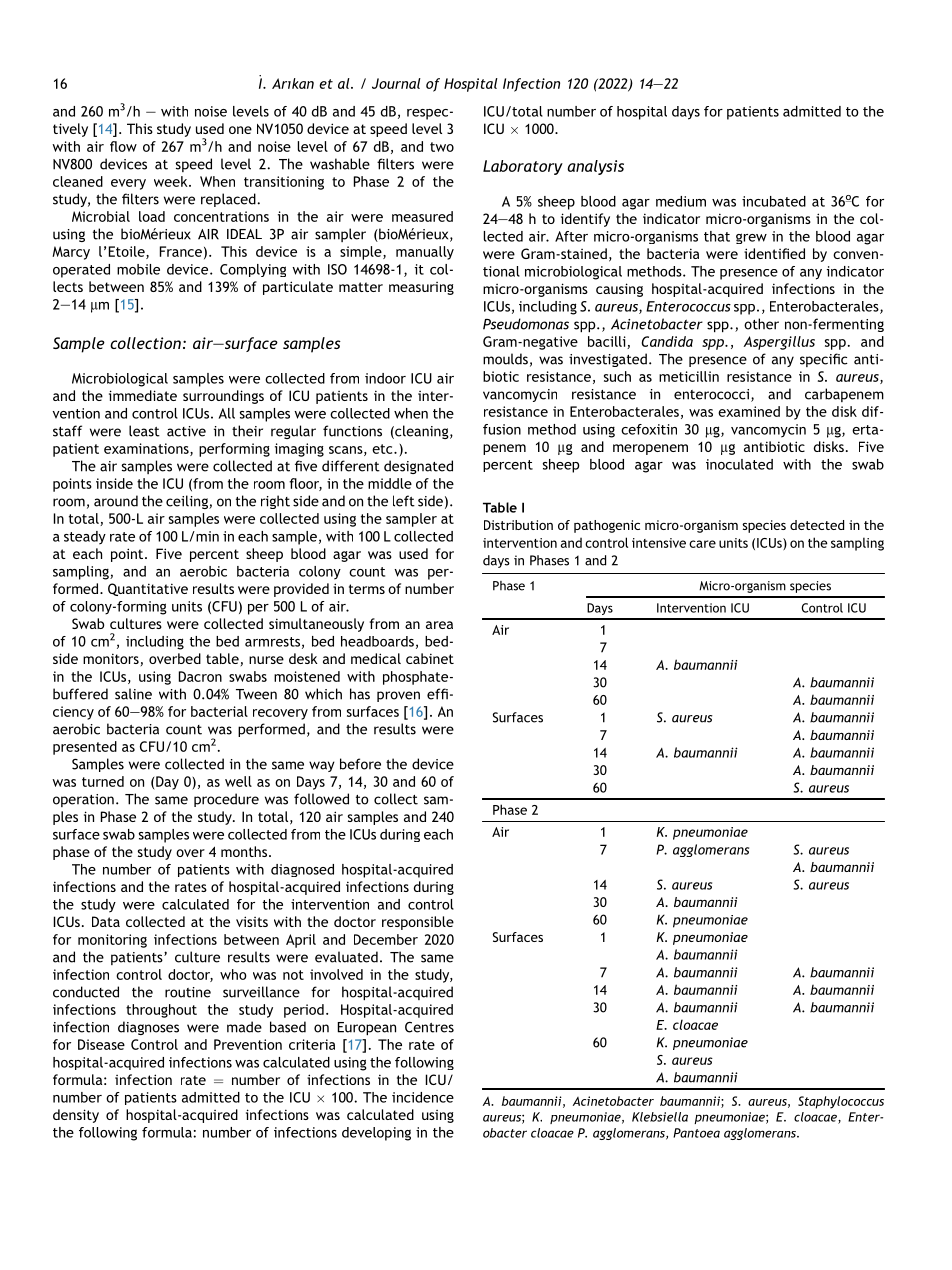 The height and width of the image is (1270, 952). I want to click on turned, so click(103, 781).
